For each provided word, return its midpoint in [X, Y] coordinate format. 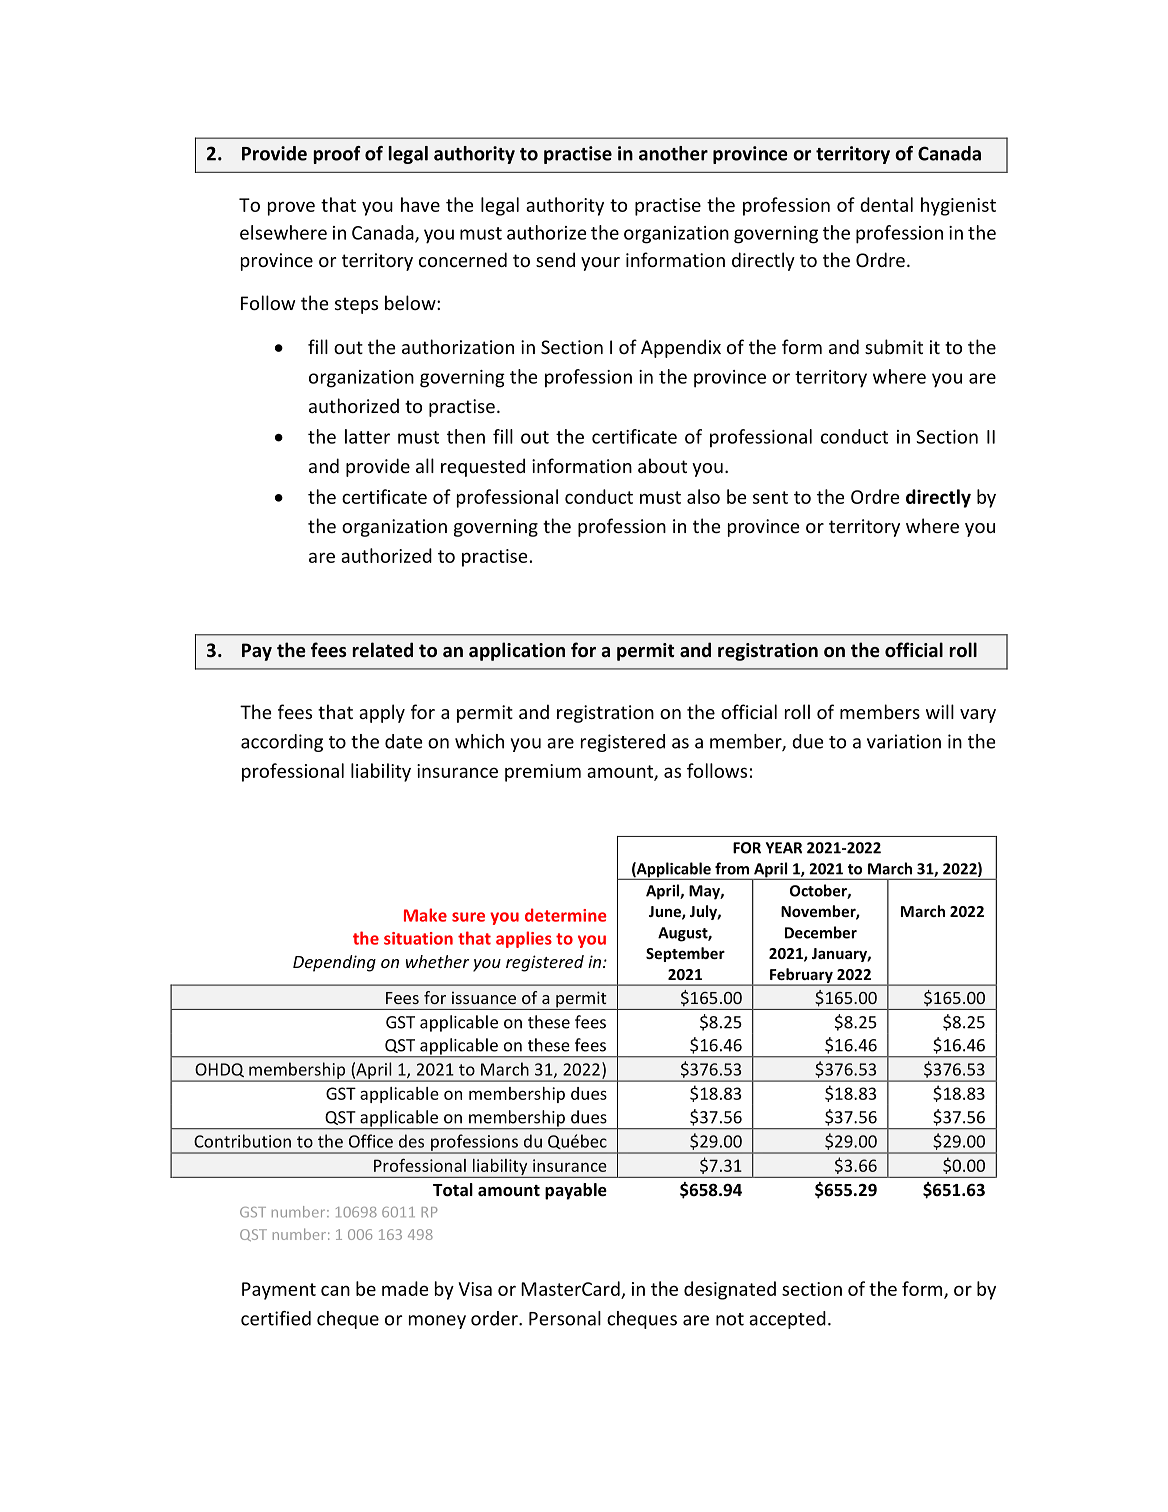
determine [566, 915]
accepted [787, 1320]
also [703, 496]
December [821, 932]
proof [337, 155]
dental [886, 204]
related [382, 650]
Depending [334, 963]
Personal [565, 1318]
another [673, 153]
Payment [279, 1291]
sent [770, 497]
